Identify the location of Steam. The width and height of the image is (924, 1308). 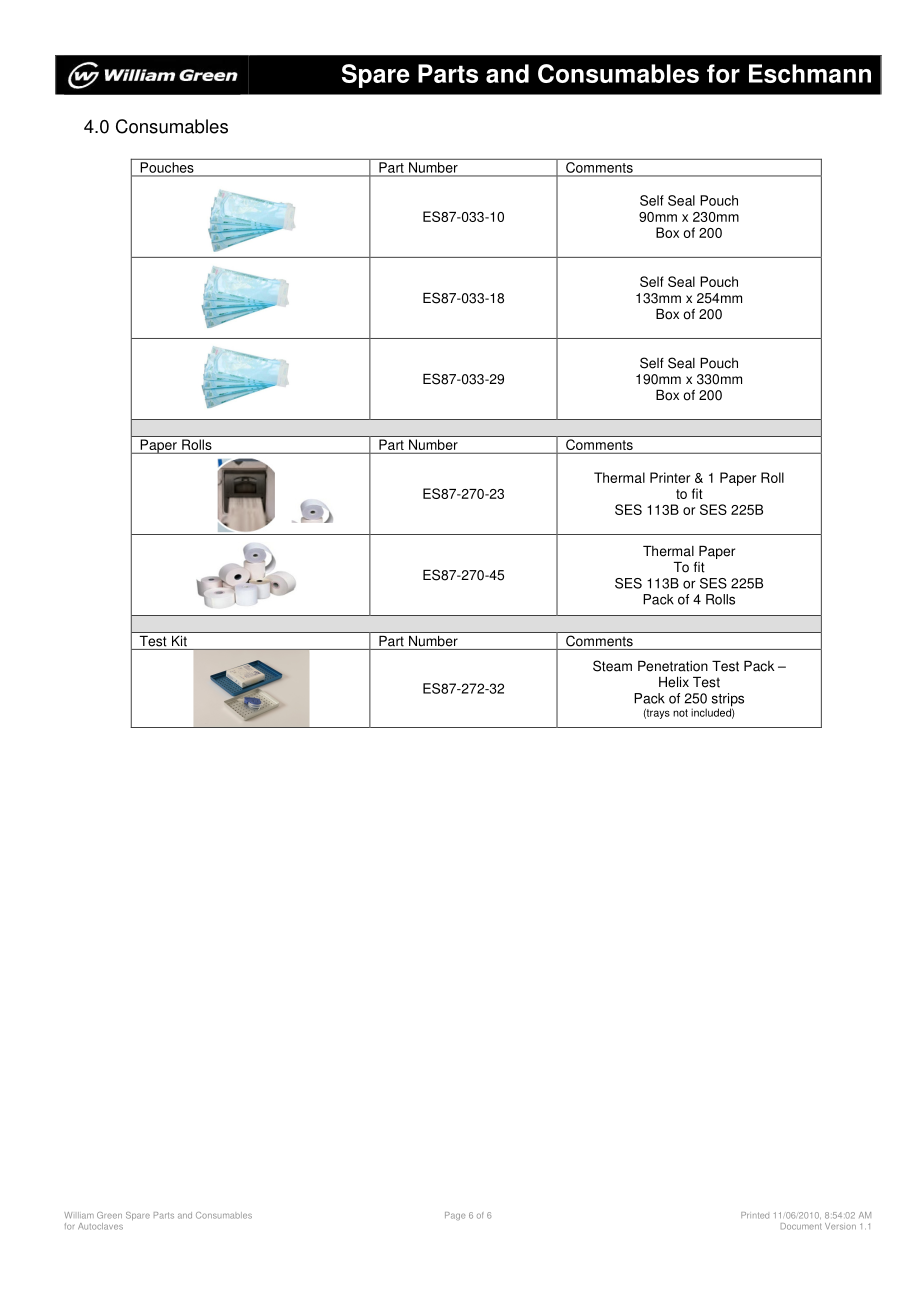
(612, 666).
